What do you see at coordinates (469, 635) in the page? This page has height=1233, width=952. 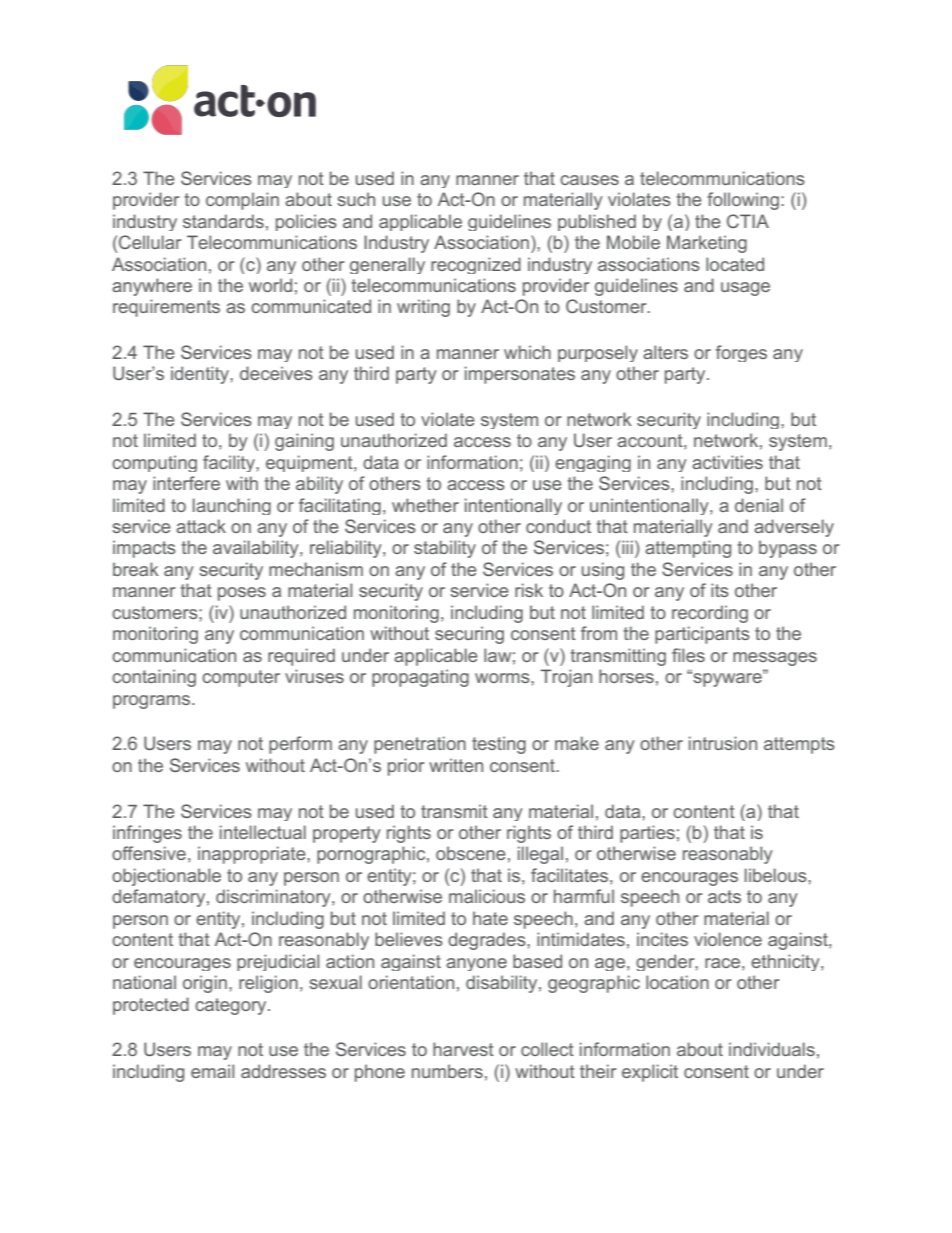 I see `securing` at bounding box center [469, 635].
